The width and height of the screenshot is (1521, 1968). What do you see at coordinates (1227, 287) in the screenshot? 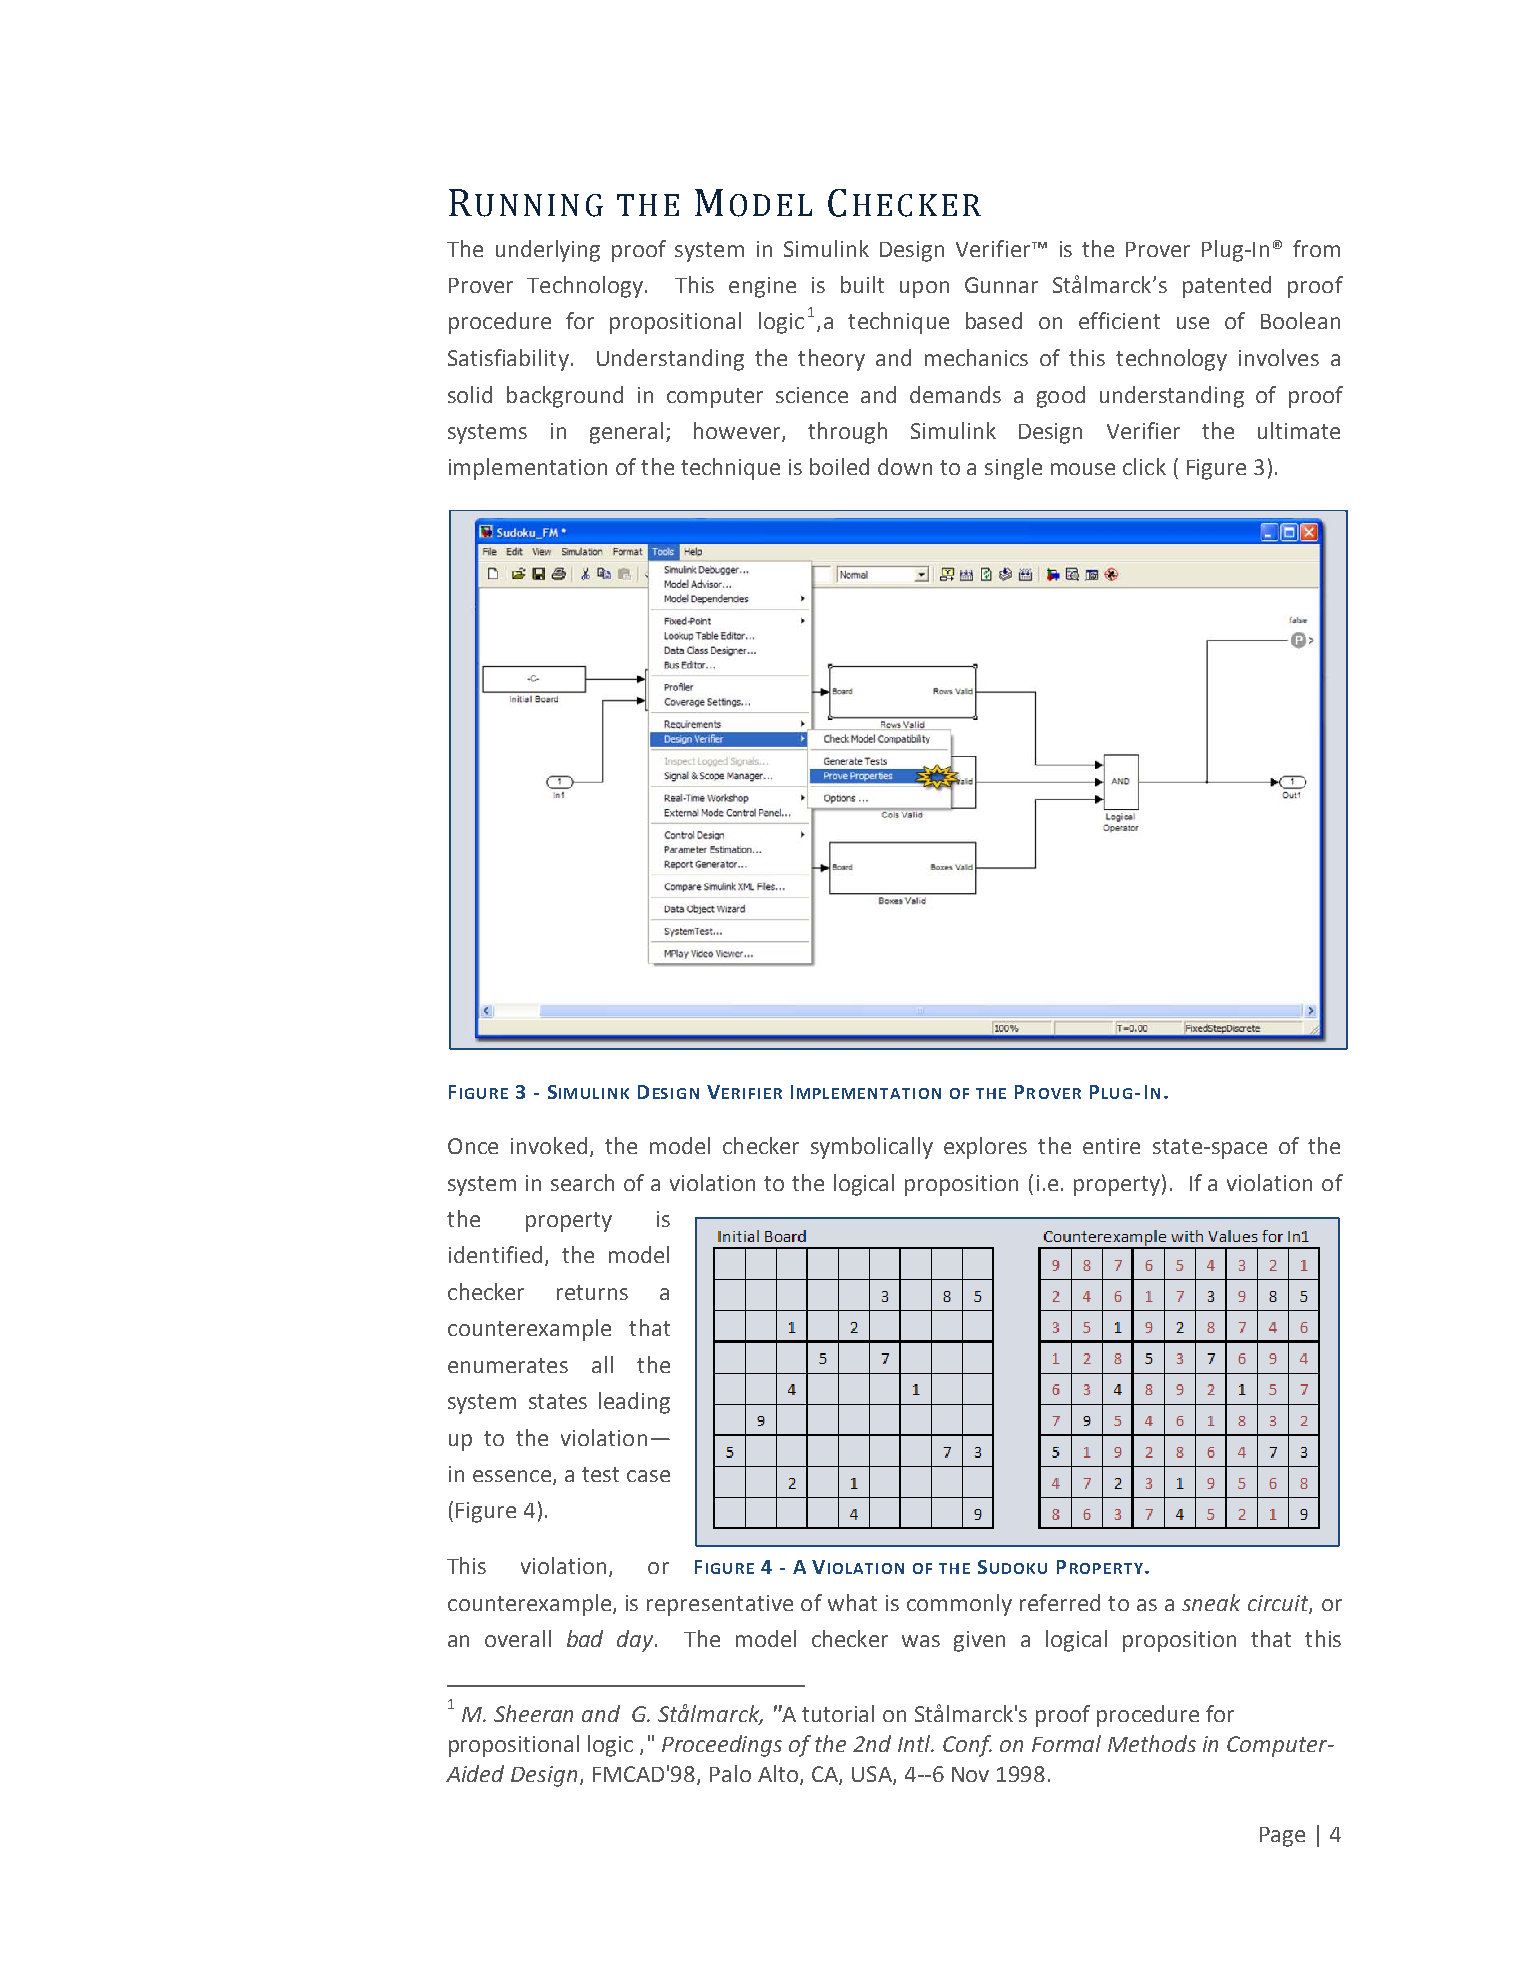
I see `patented` at bounding box center [1227, 287].
